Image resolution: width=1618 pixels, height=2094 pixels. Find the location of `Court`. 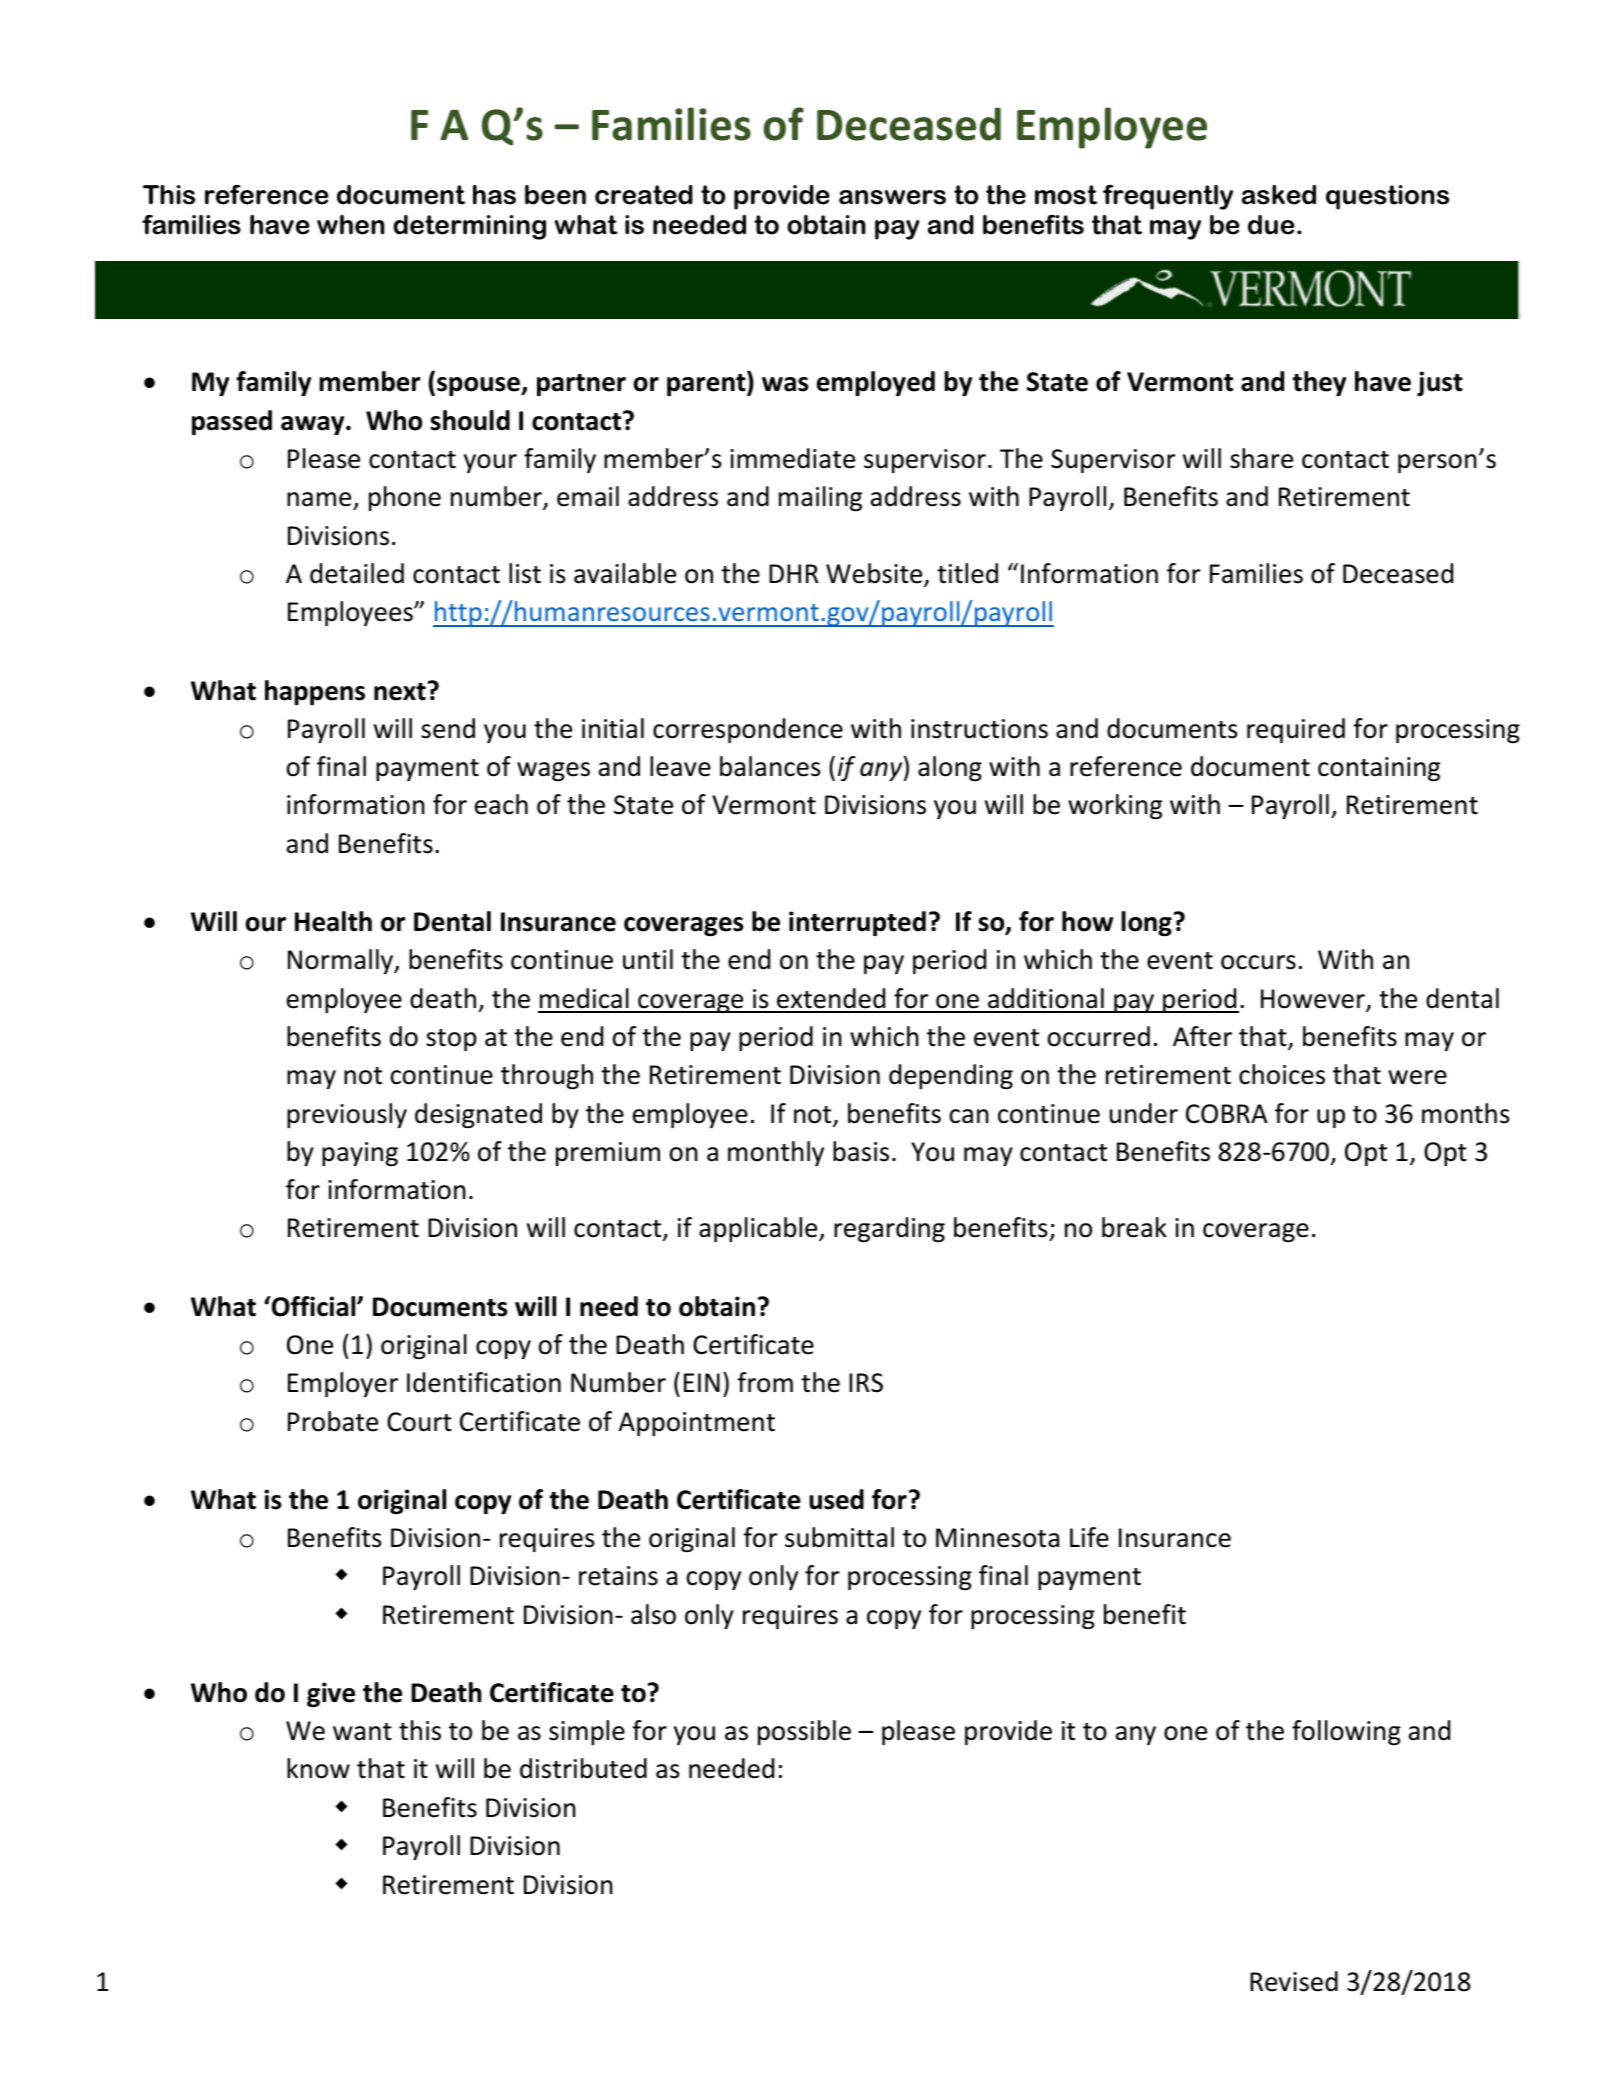

Court is located at coordinates (419, 1422).
